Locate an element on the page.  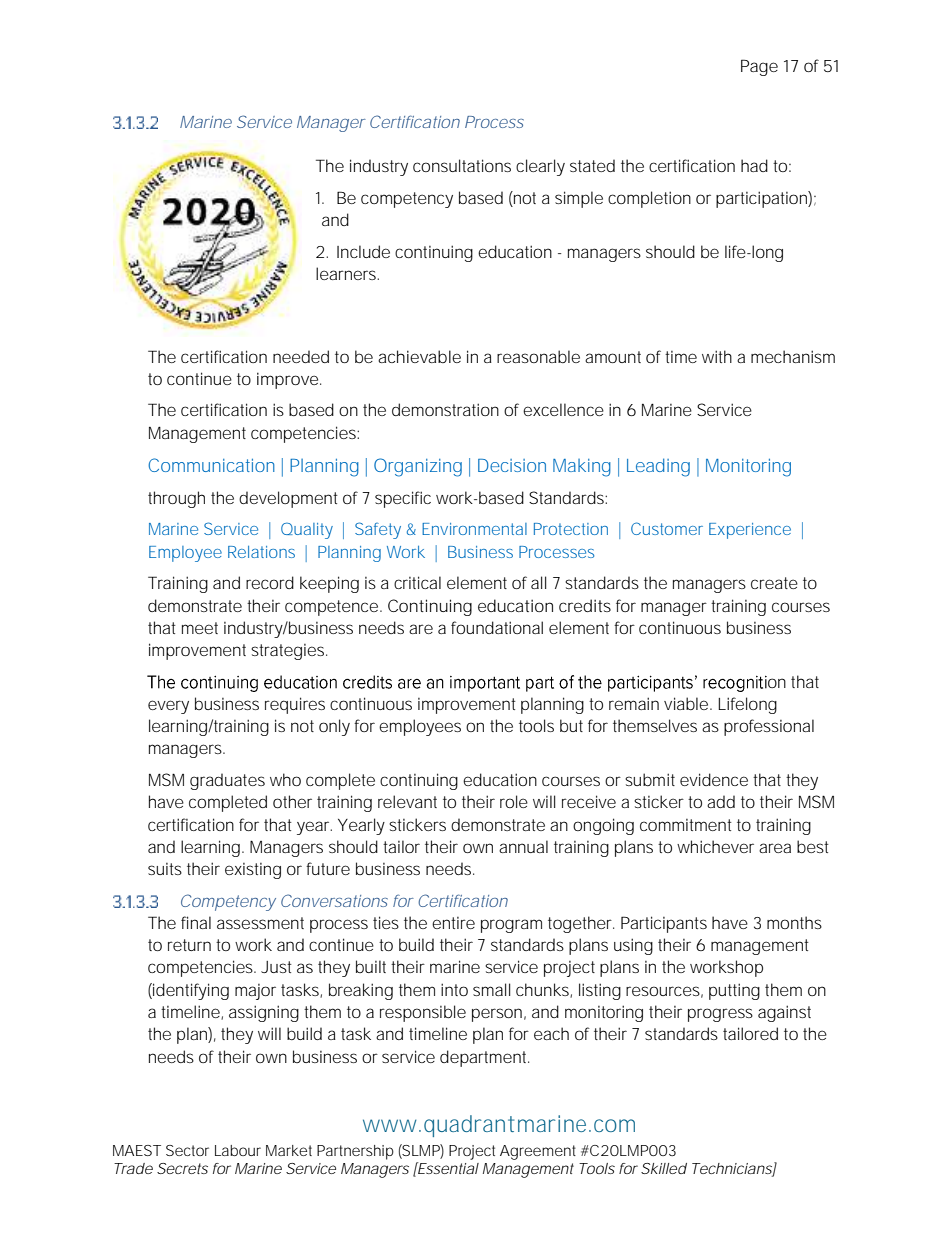
with is located at coordinates (717, 356).
